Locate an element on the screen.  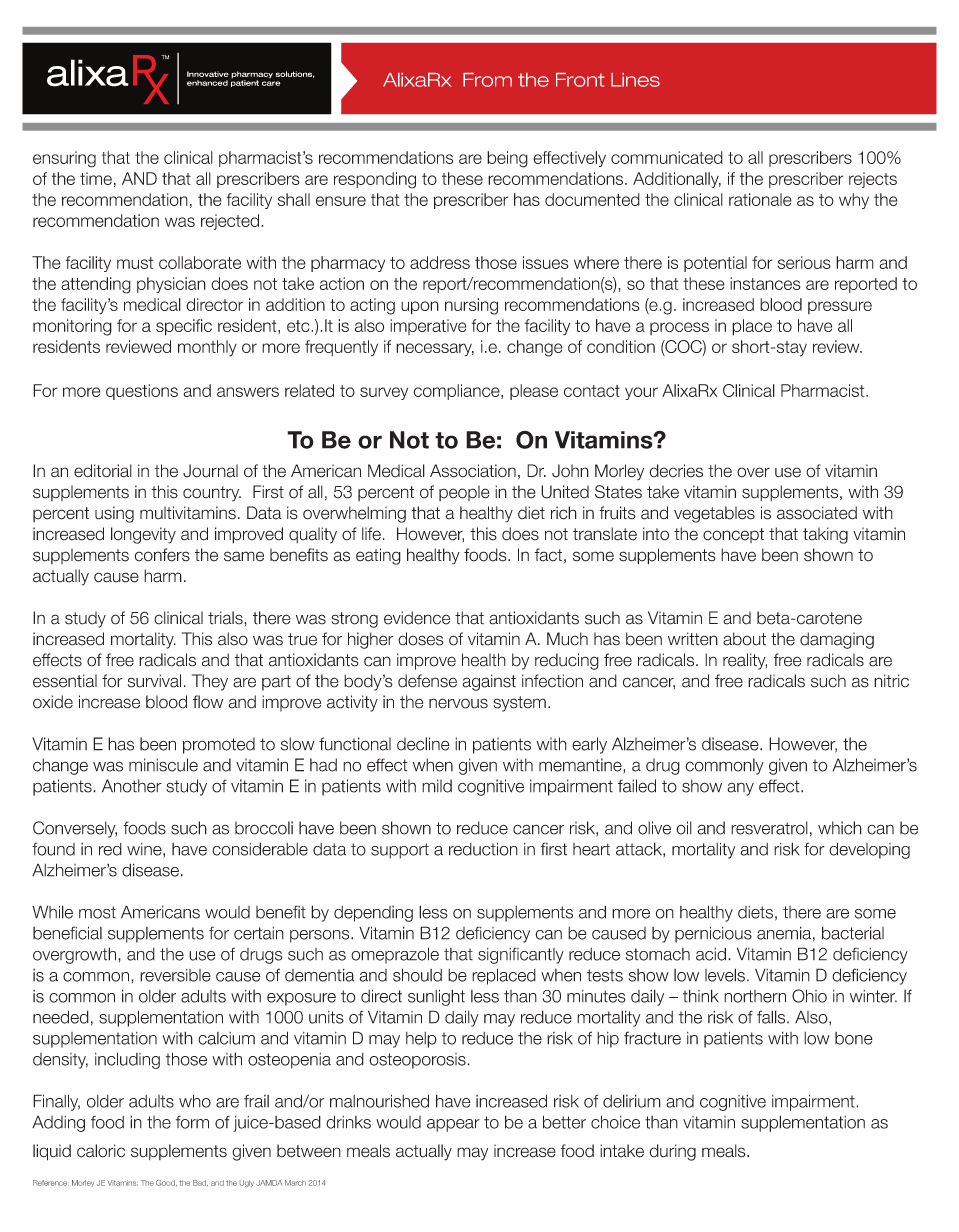
bacterial is located at coordinates (853, 933).
